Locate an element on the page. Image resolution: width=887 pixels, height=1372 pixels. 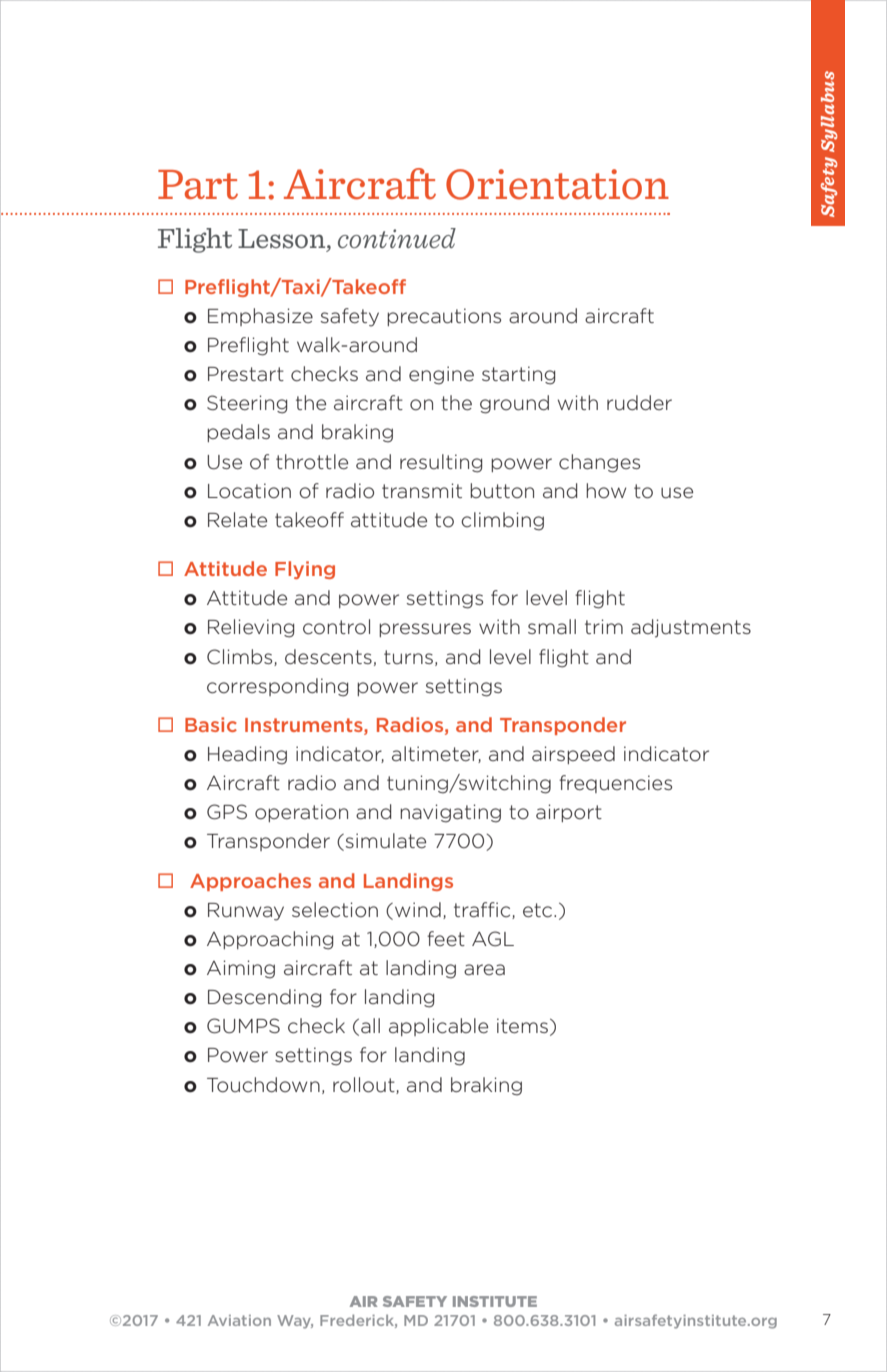
Part is located at coordinates (198, 185).
